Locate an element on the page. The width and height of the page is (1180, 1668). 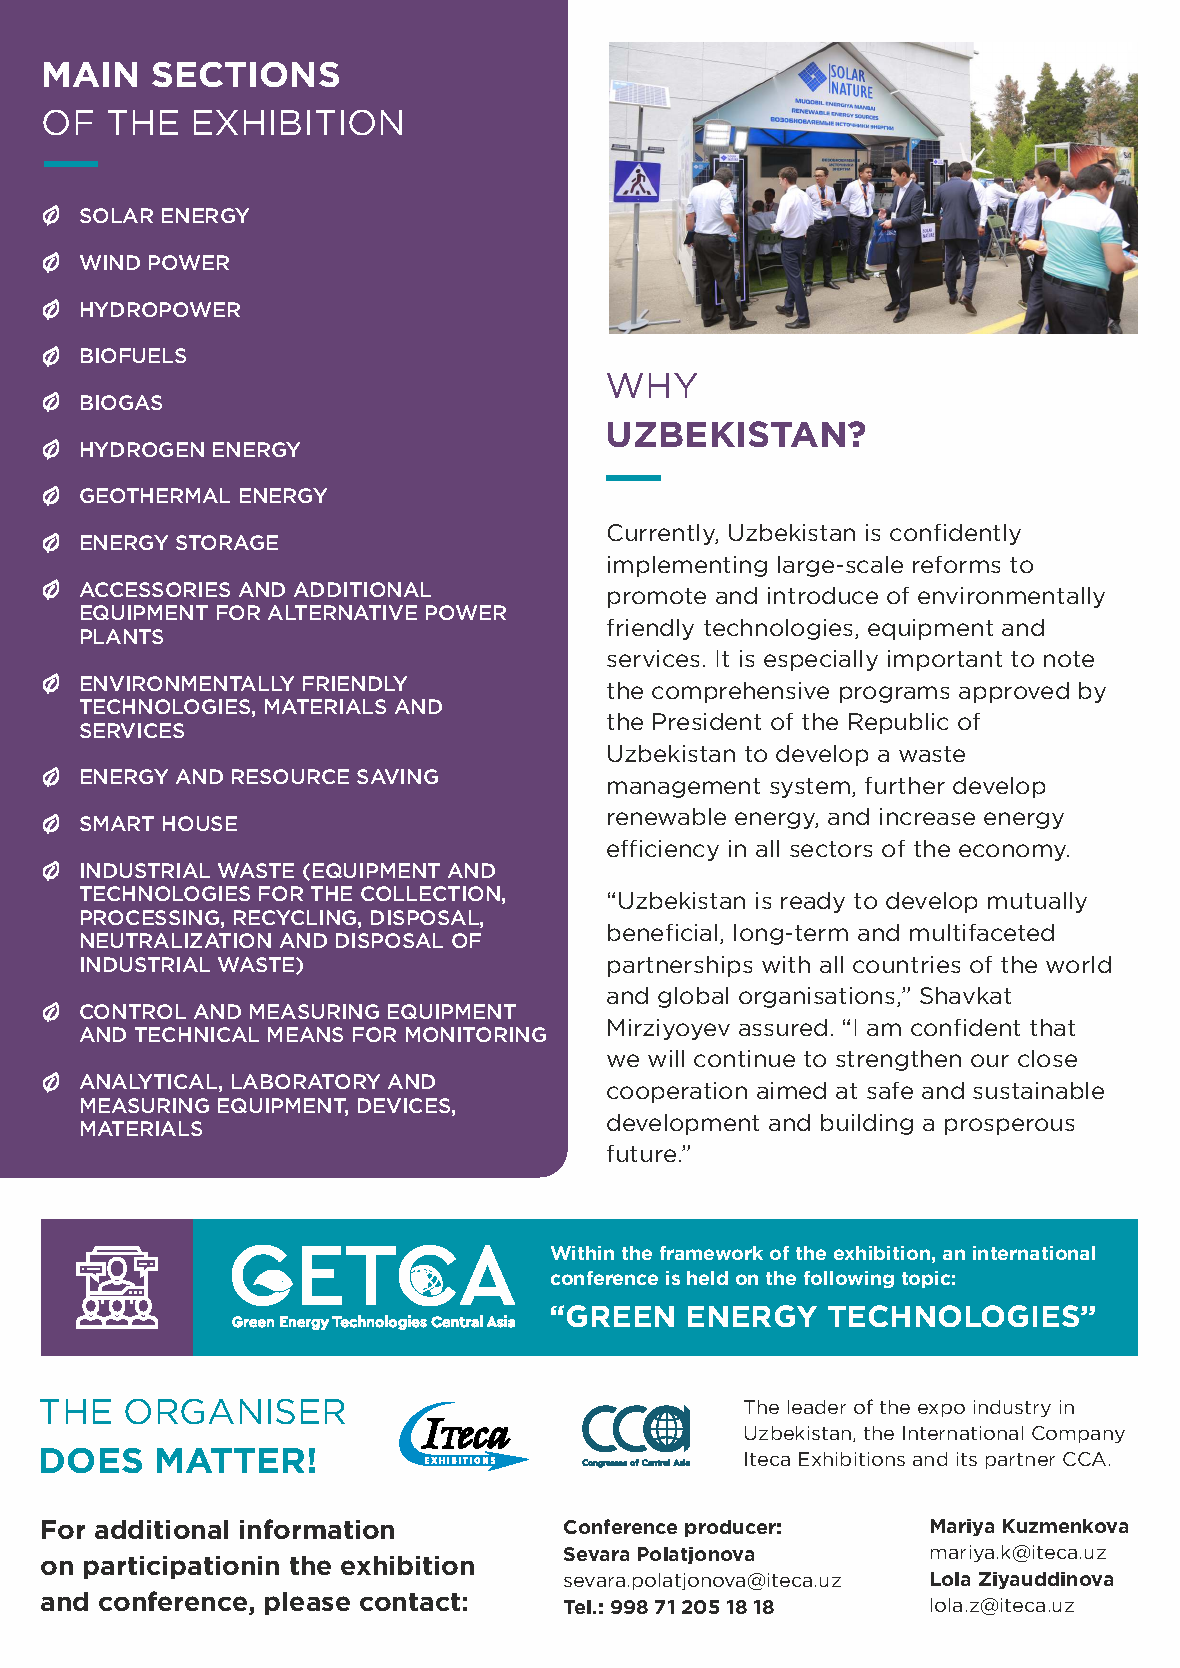
WHY is located at coordinates (652, 385).
